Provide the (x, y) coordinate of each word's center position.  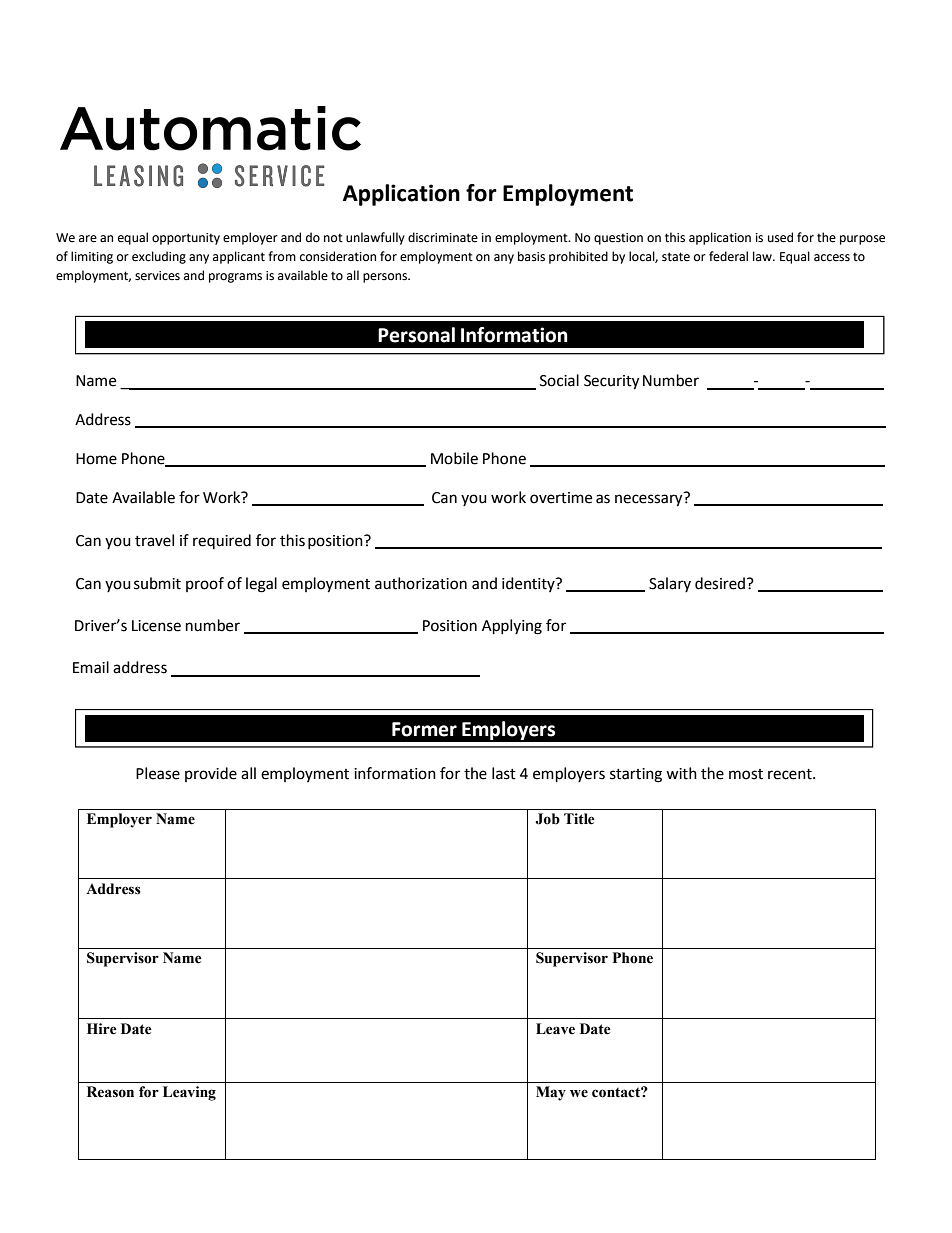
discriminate (443, 237)
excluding (159, 257)
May (551, 1093)
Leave (555, 1029)
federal (728, 256)
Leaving (189, 1093)
